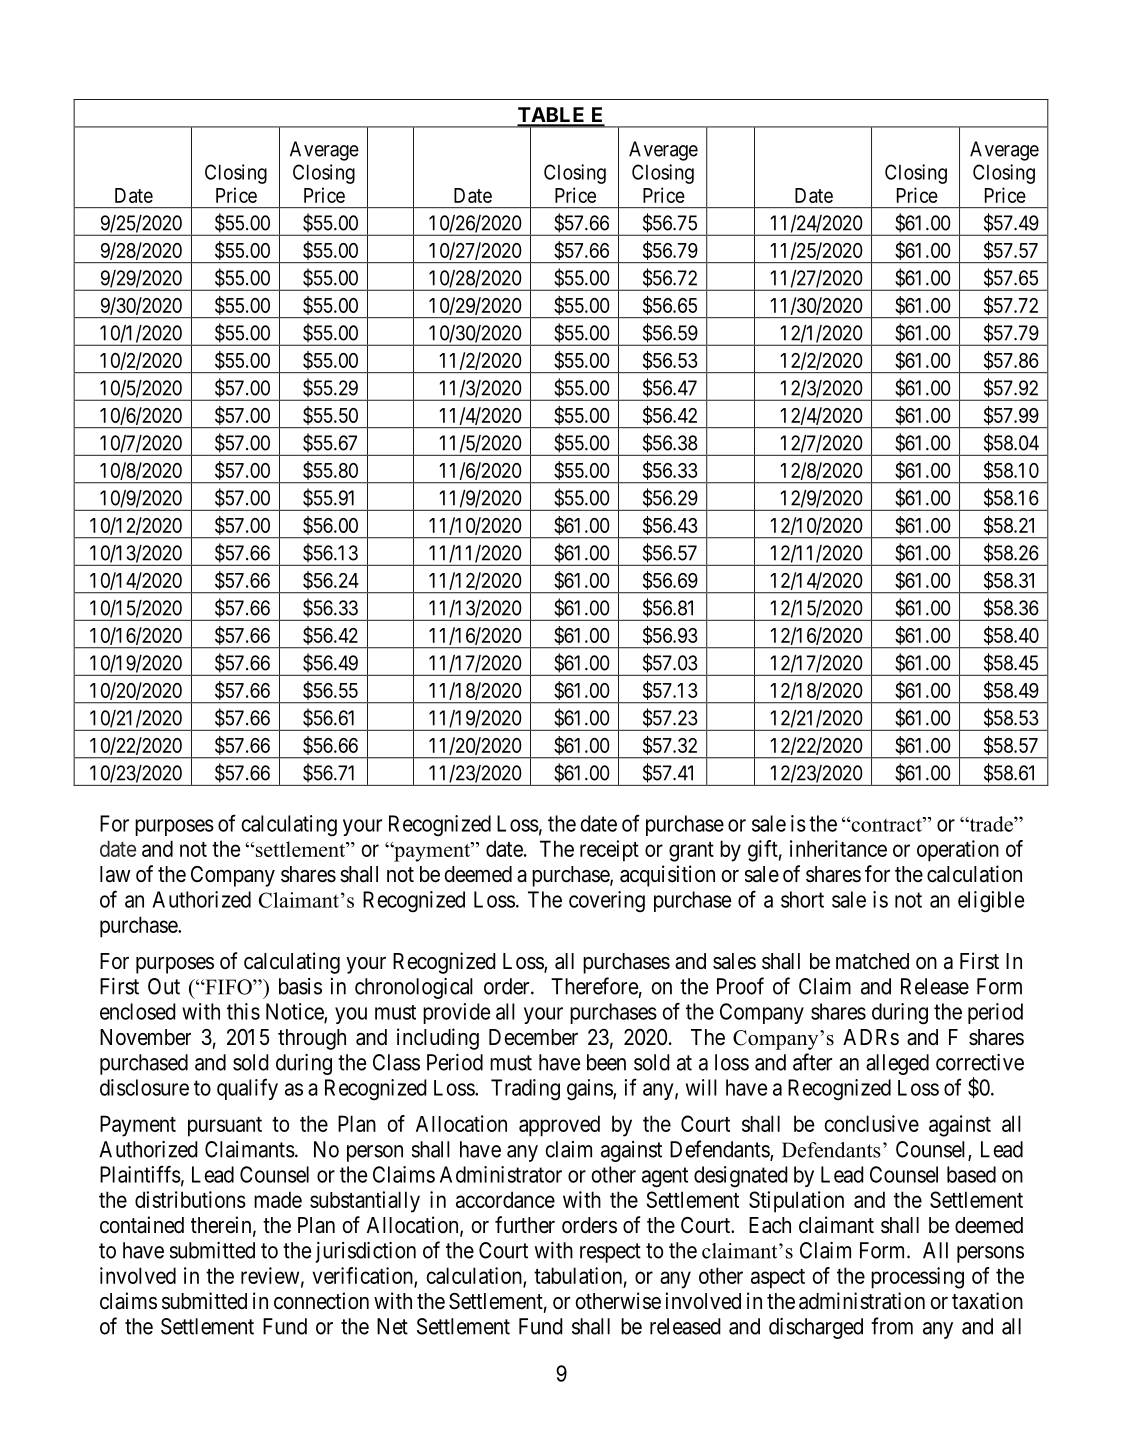 Image resolution: width=1122 pixels, height=1452 pixels. What do you see at coordinates (115, 874) in the screenshot?
I see `law` at bounding box center [115, 874].
